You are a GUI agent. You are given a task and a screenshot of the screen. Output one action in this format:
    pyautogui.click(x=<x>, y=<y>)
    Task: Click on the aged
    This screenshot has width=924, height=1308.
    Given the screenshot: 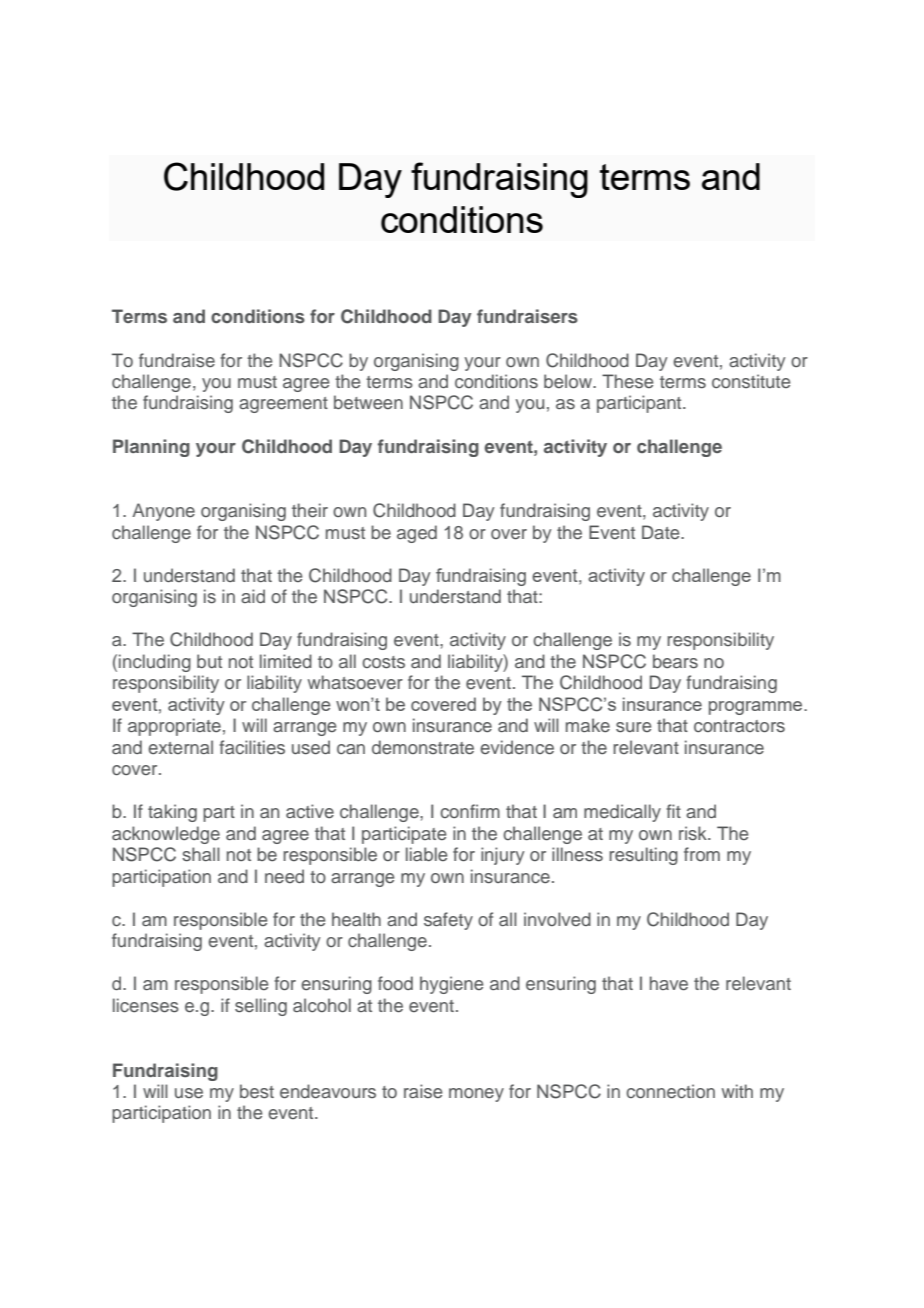 What is the action you would take?
    pyautogui.click(x=417, y=534)
